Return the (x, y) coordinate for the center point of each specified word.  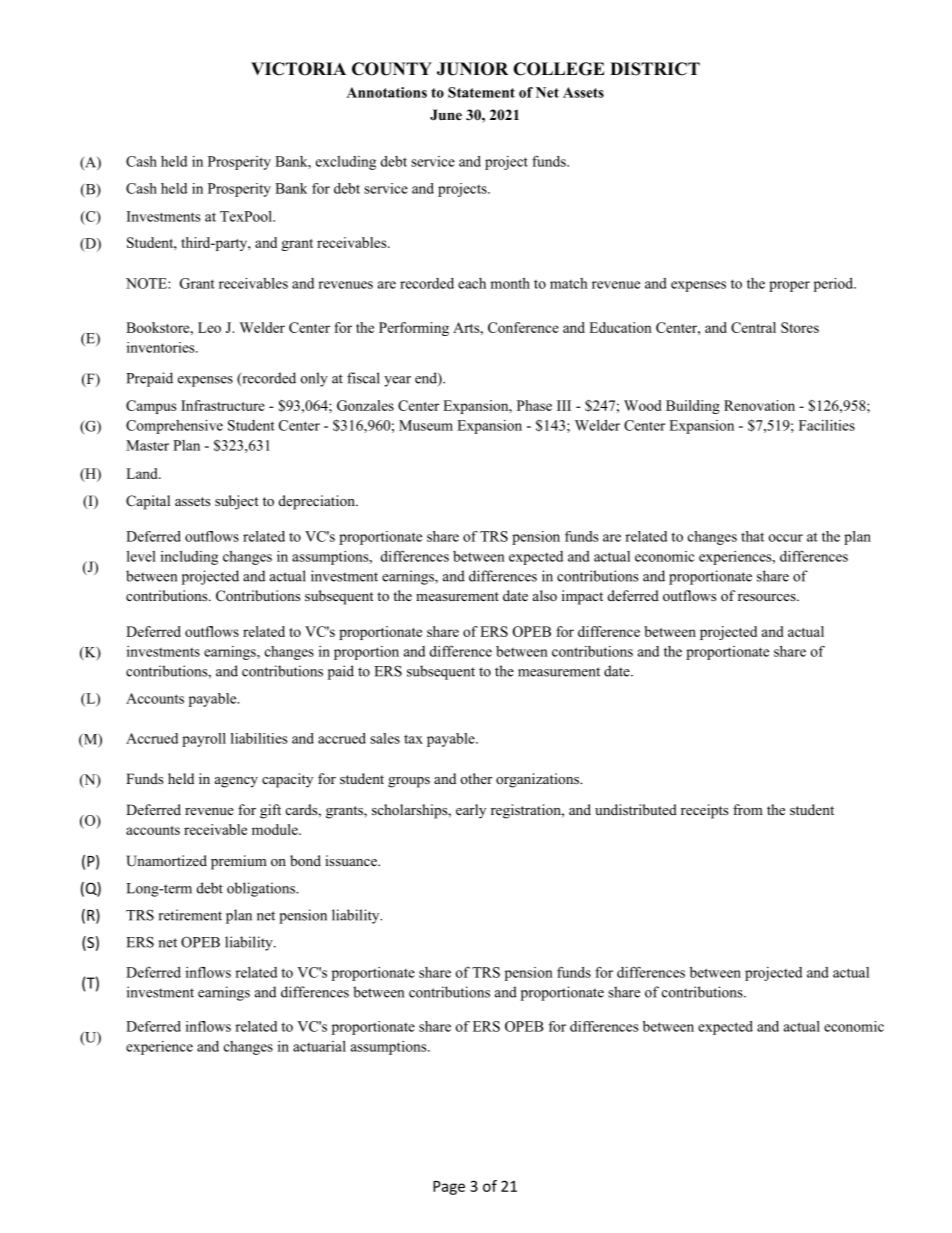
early (471, 811)
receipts (704, 811)
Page (449, 1188)
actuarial (319, 1046)
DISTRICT (655, 69)
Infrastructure (223, 405)
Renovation (759, 405)
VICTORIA (298, 69)
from (748, 809)
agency (236, 782)
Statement (481, 92)
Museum (426, 425)
